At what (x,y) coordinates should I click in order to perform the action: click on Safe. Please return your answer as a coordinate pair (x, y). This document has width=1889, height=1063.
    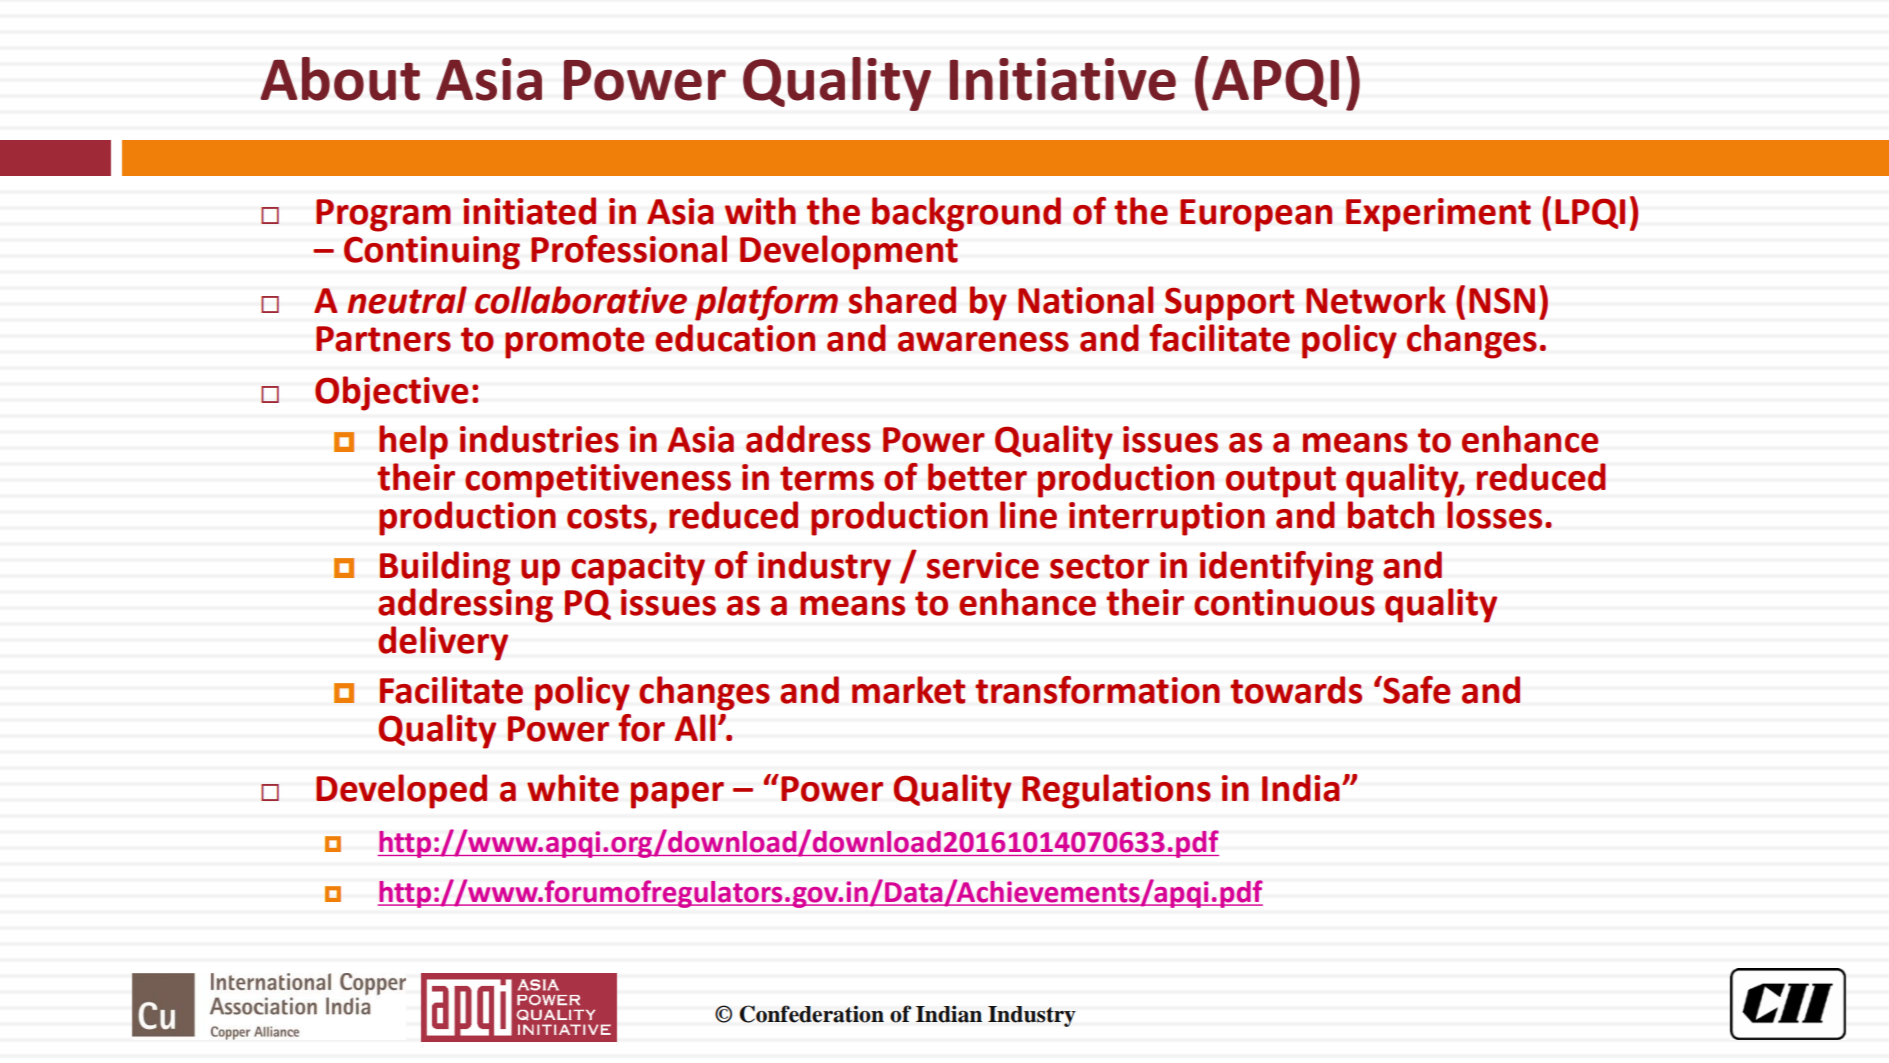
    Looking at the image, I should click on (1415, 690).
